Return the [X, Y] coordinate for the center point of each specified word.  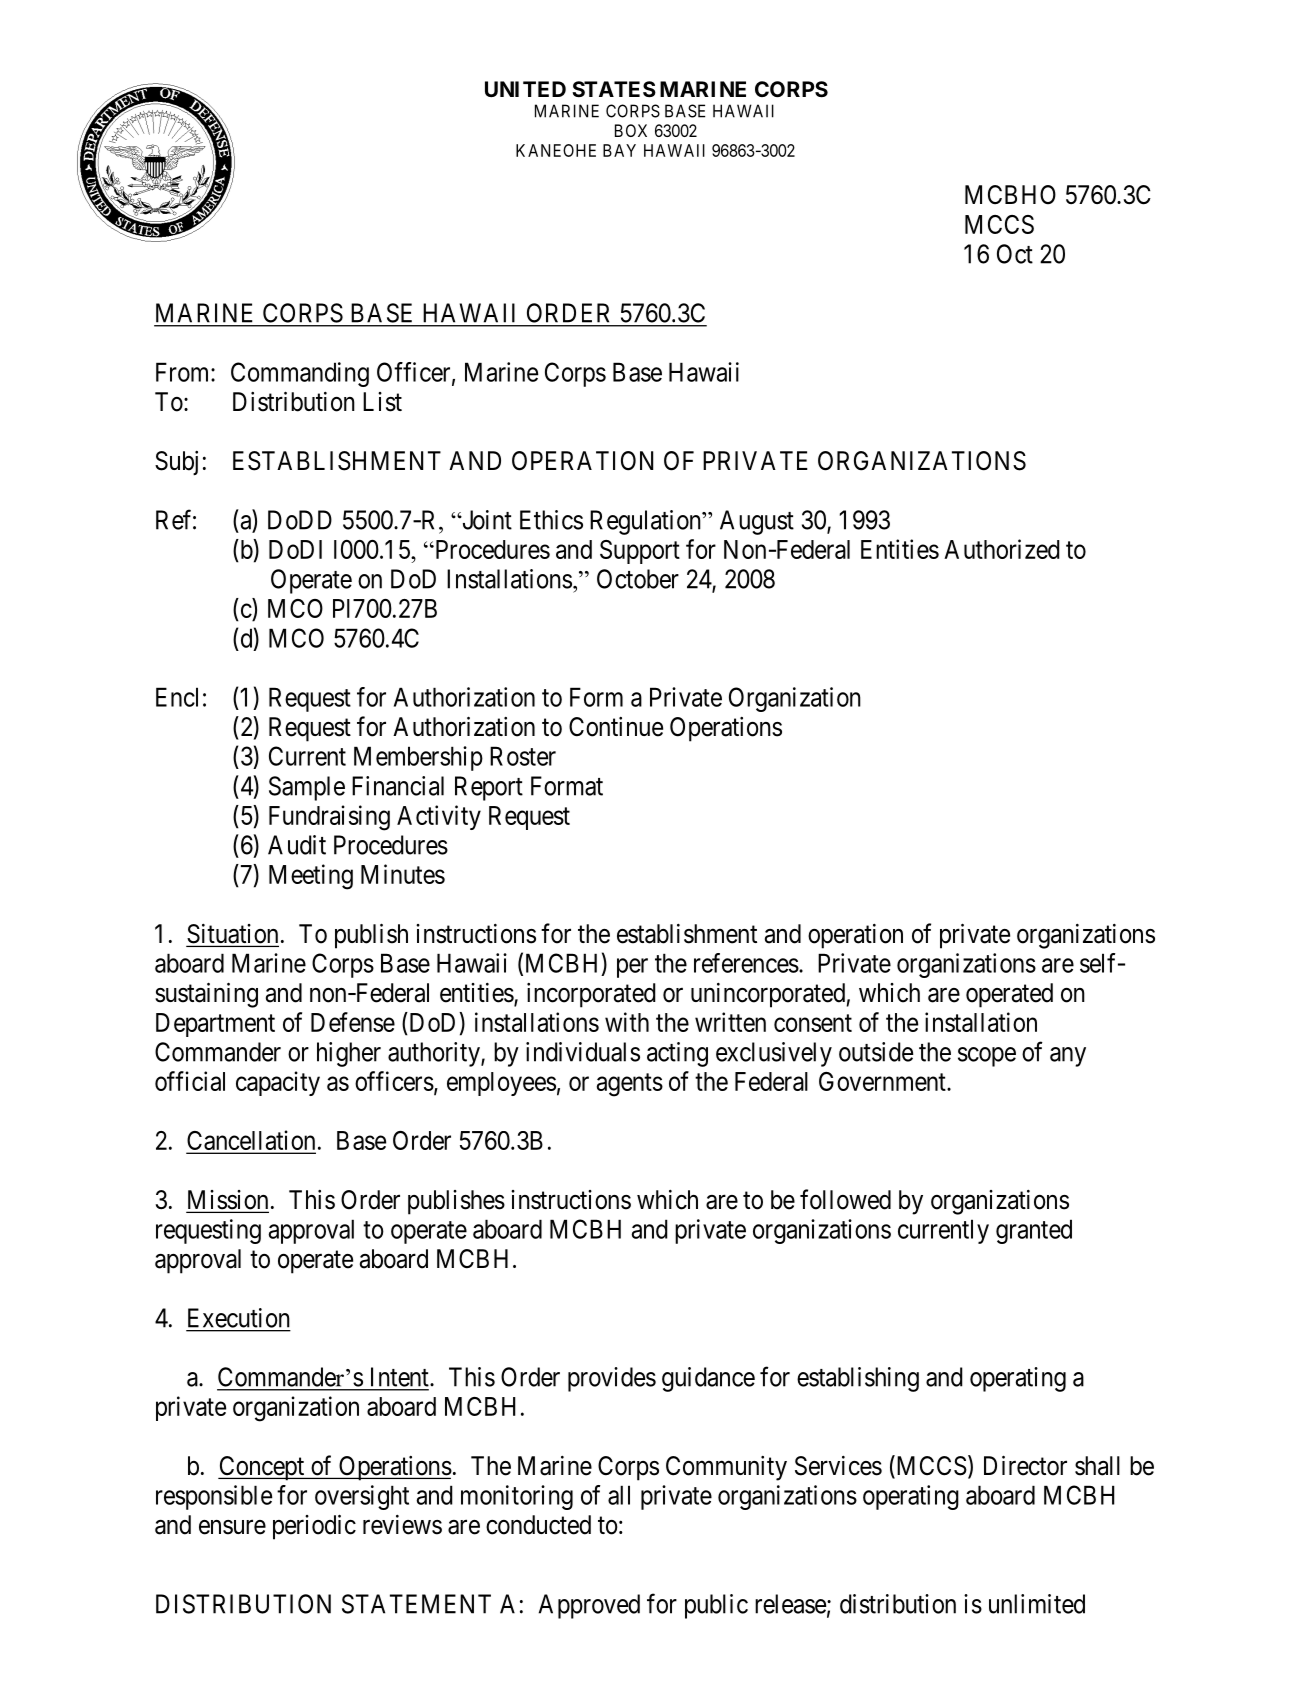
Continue [616, 727]
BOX [631, 130]
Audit [297, 845]
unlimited [1037, 1604]
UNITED [525, 89]
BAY [619, 150]
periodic [314, 1527]
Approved [589, 1606]
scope [987, 1057]
